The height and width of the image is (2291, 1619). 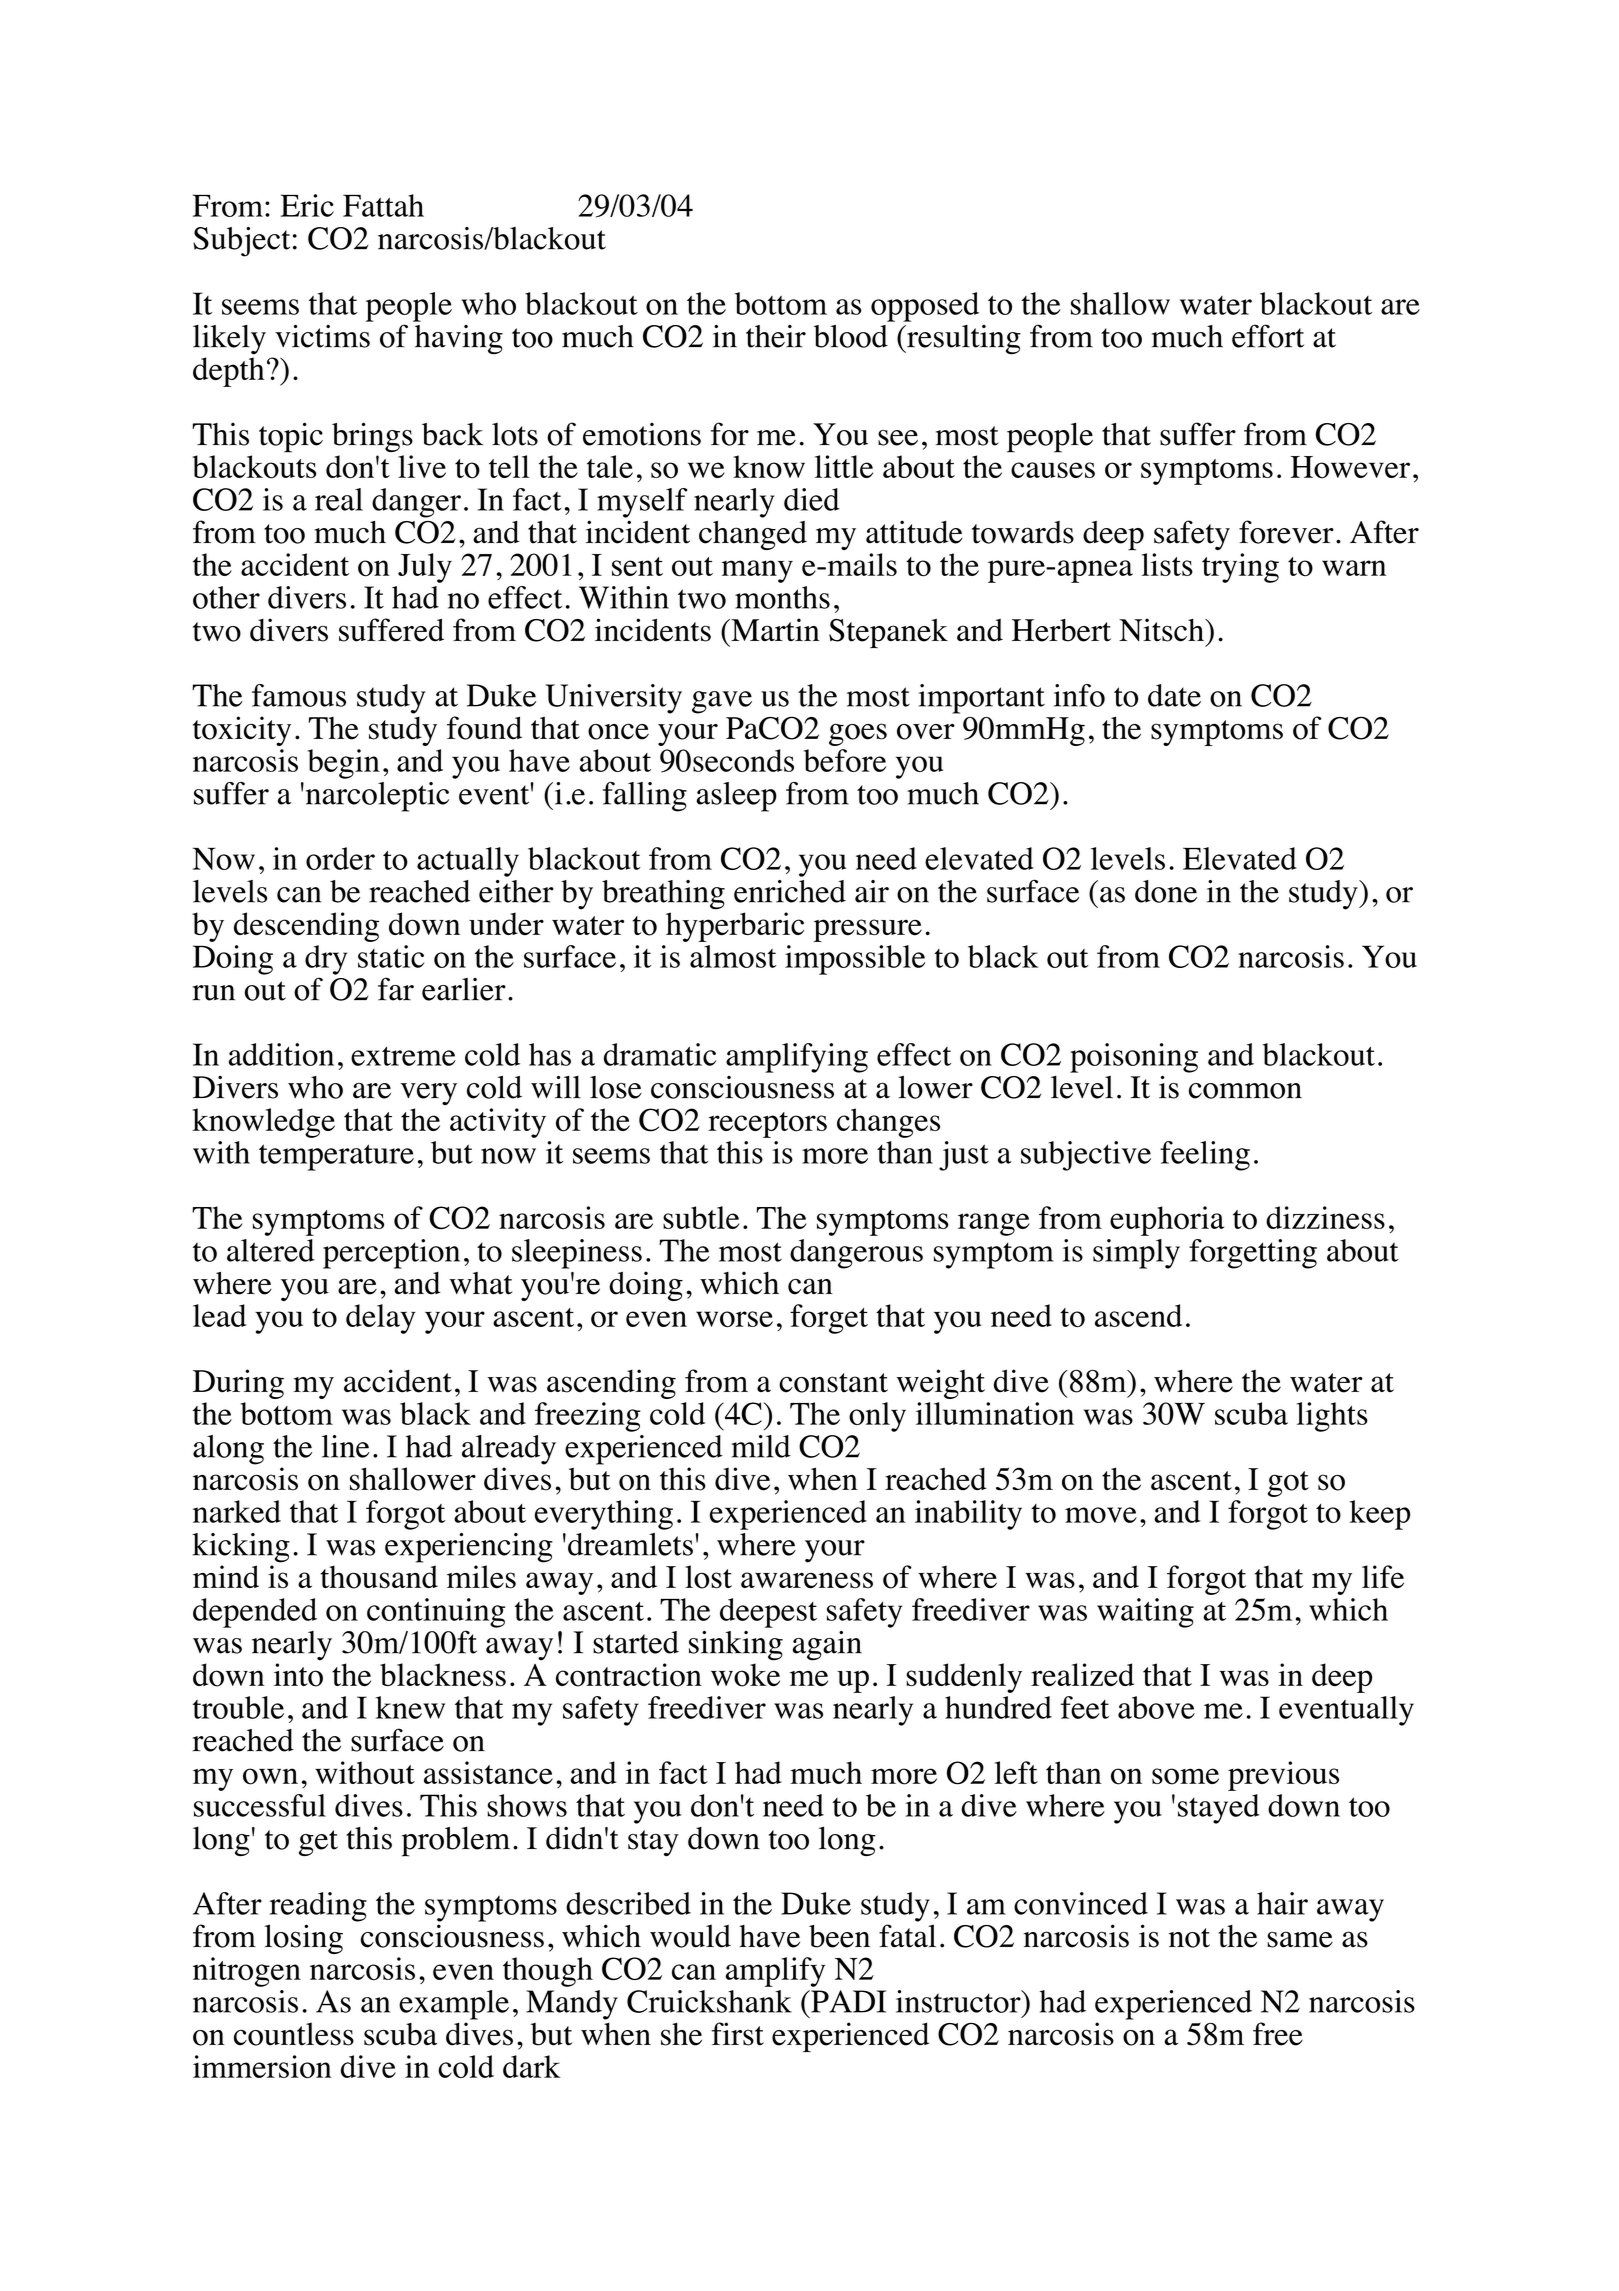 What do you see at coordinates (294, 2034) in the image?
I see `countless` at bounding box center [294, 2034].
